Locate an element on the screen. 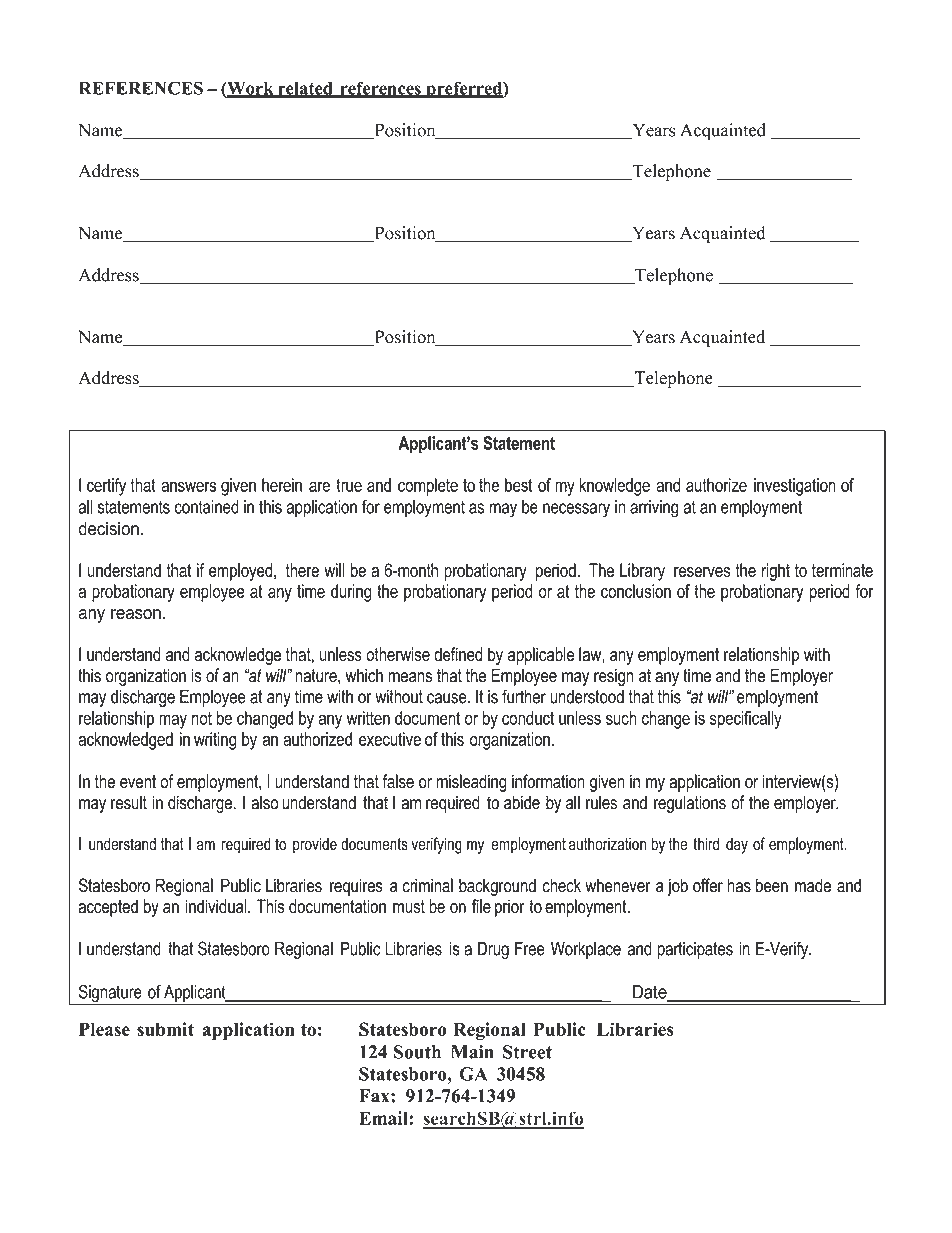 The height and width of the screenshot is (1233, 952). answers is located at coordinates (188, 486).
